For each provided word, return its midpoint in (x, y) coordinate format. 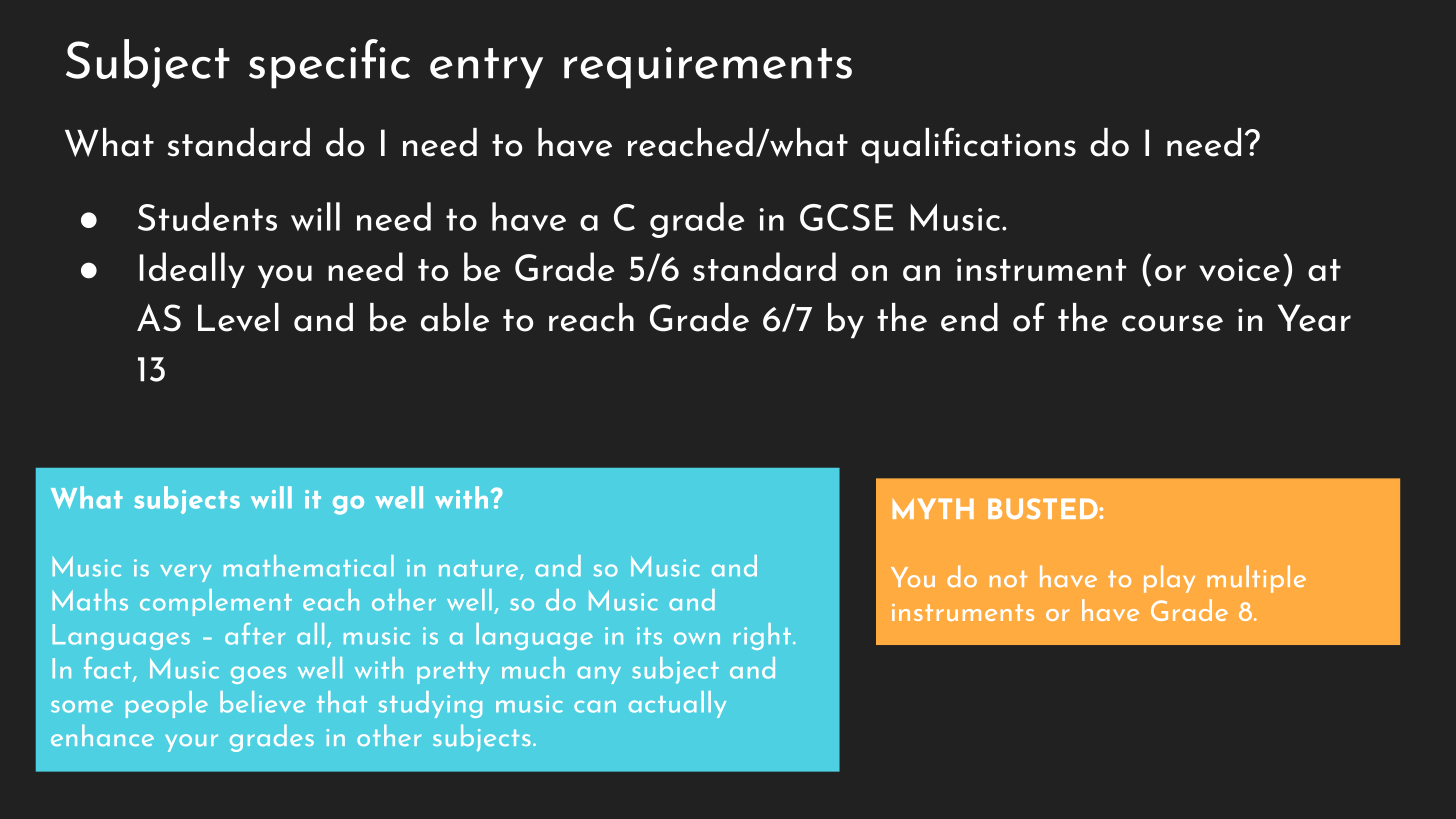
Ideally (192, 270)
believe (262, 702)
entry (486, 68)
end (969, 317)
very (186, 573)
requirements (708, 68)
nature (480, 569)
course (1172, 323)
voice (1239, 269)
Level (238, 317)
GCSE (846, 217)
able (455, 317)
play (1169, 579)
